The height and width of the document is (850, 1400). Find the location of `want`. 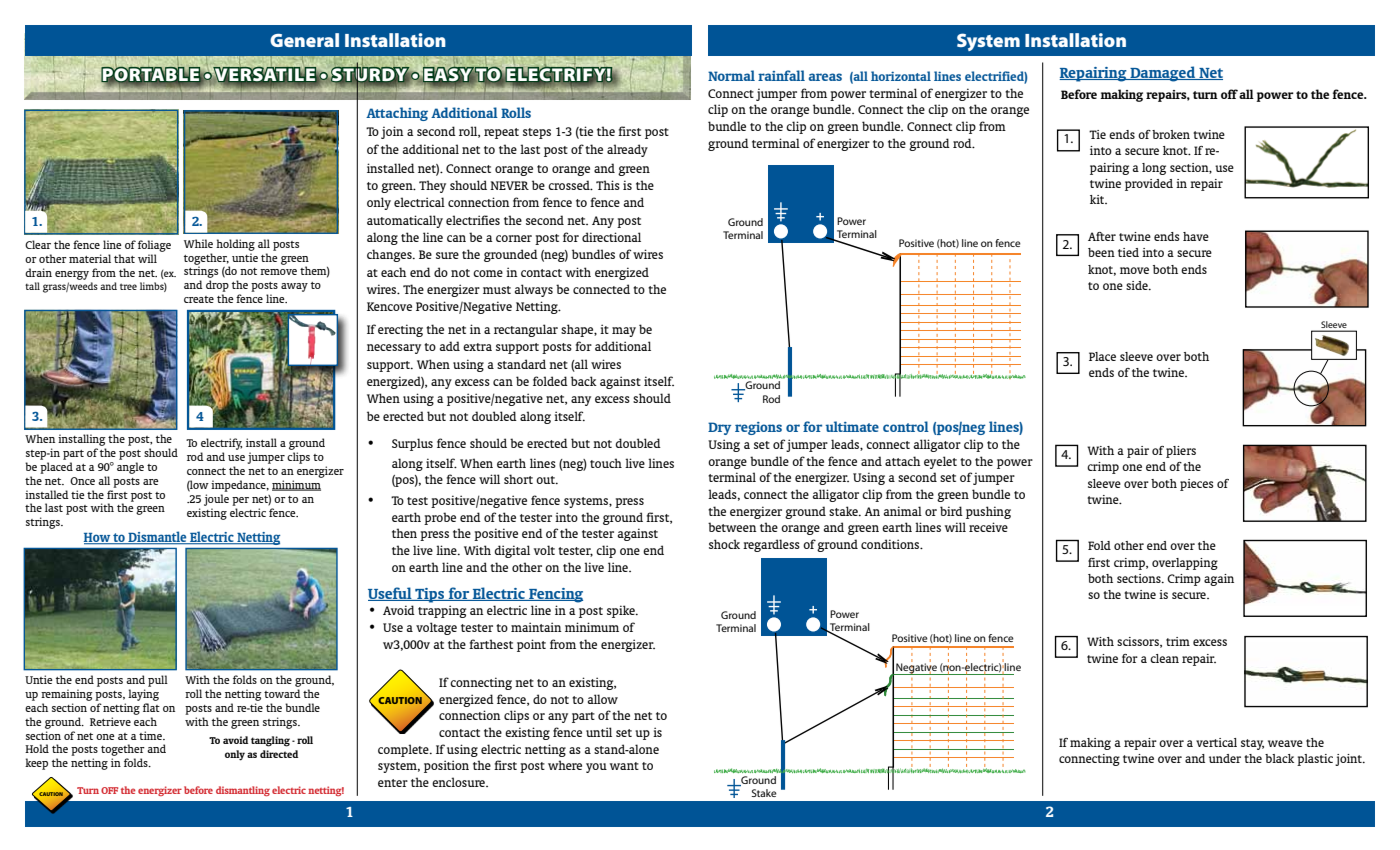

want is located at coordinates (624, 766).
